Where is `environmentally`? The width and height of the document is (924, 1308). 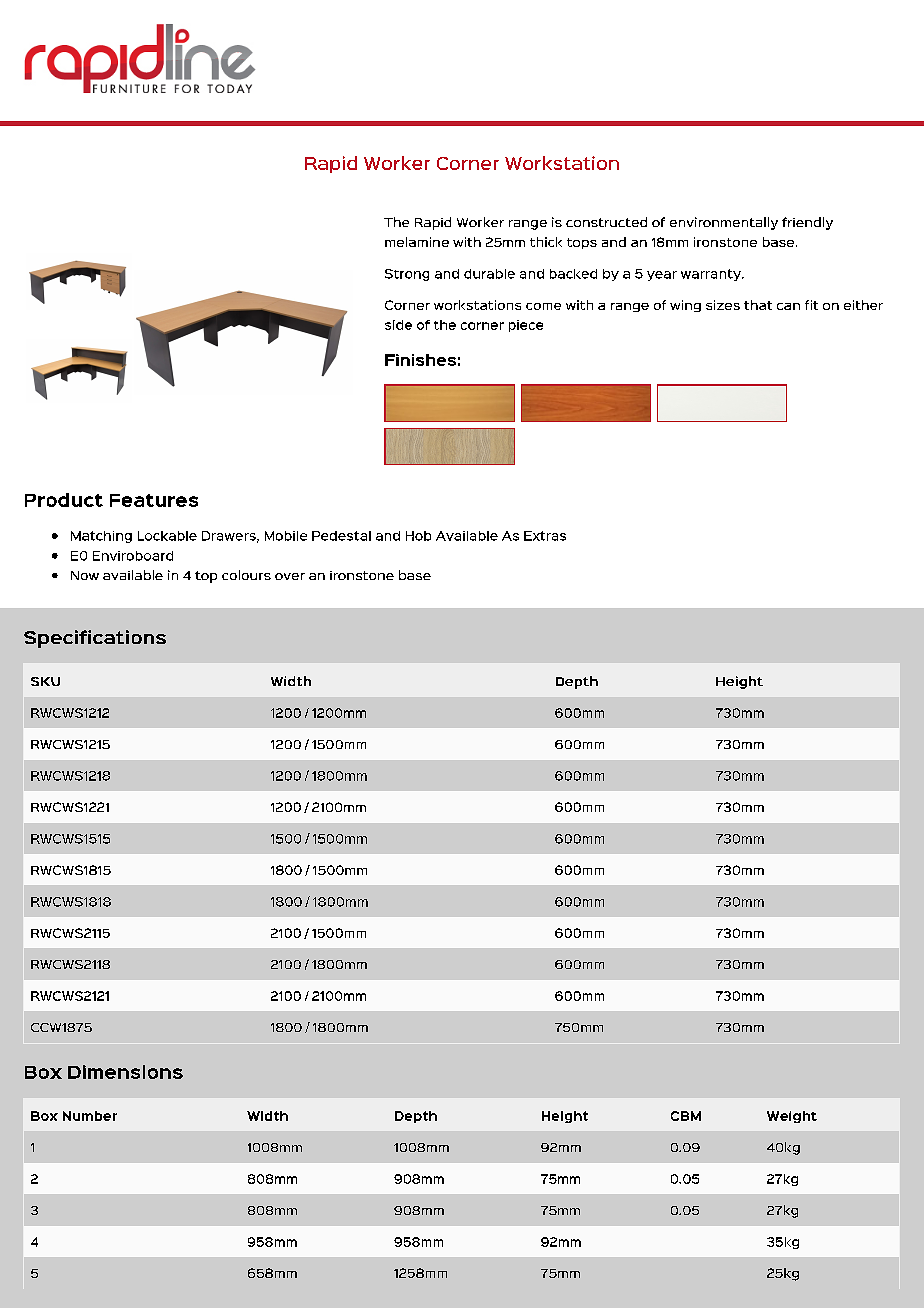 environmentally is located at coordinates (724, 223).
